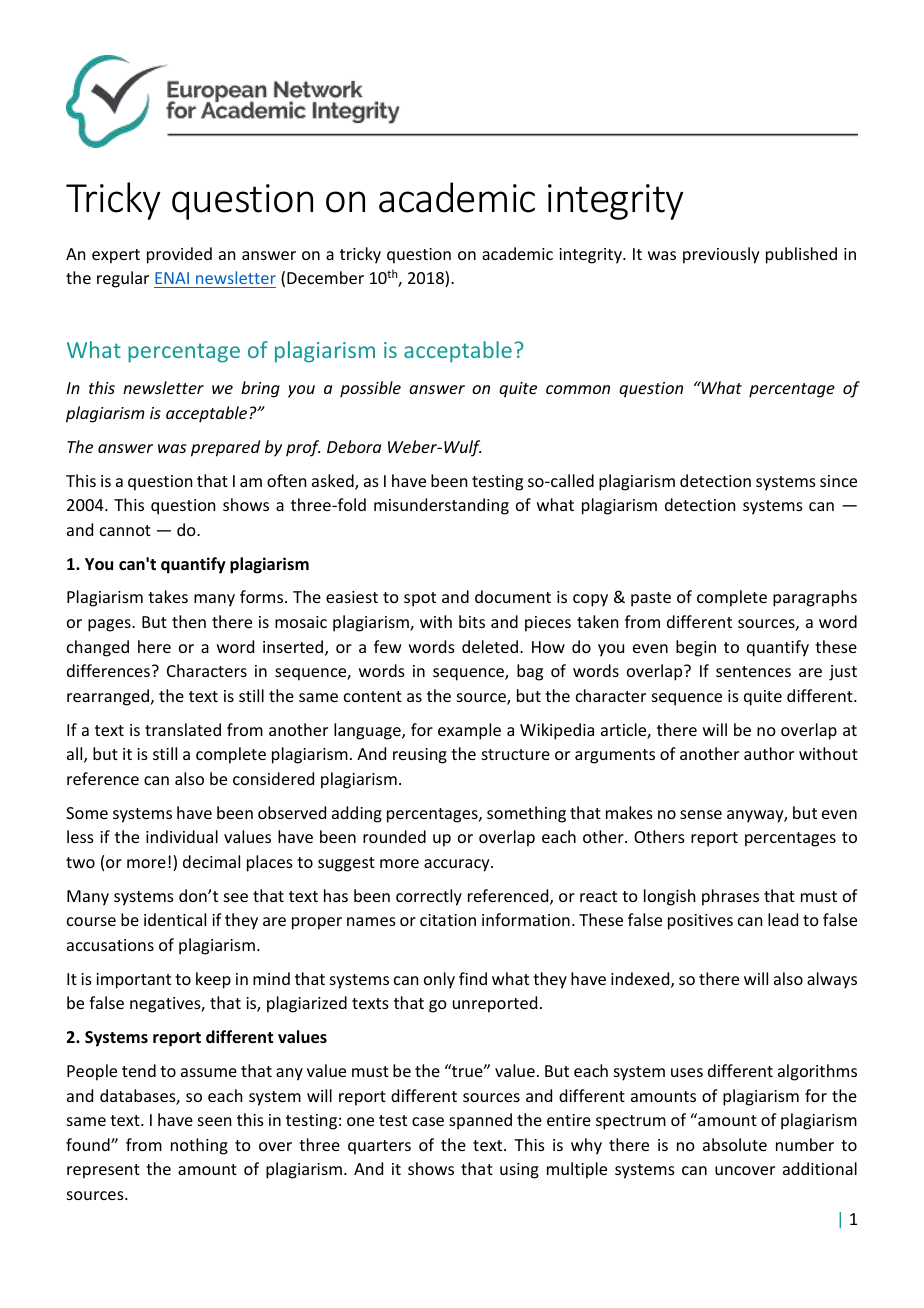 The width and height of the screenshot is (924, 1308). Describe the element at coordinates (480, 1121) in the screenshot. I see `spanned` at that location.
